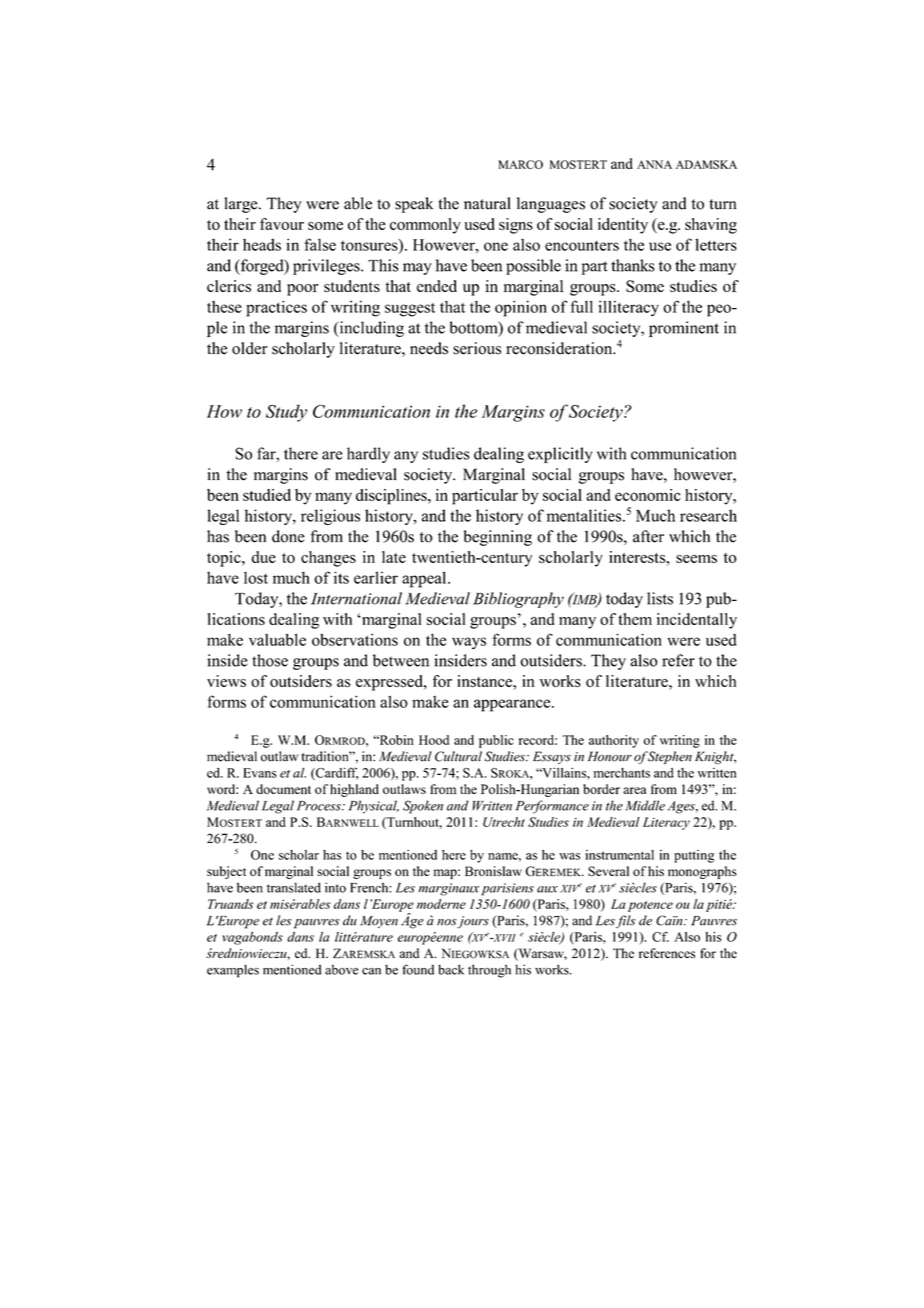 Image resolution: width=924 pixels, height=1308 pixels. Describe the element at coordinates (487, 203) in the document. I see `natural` at that location.
